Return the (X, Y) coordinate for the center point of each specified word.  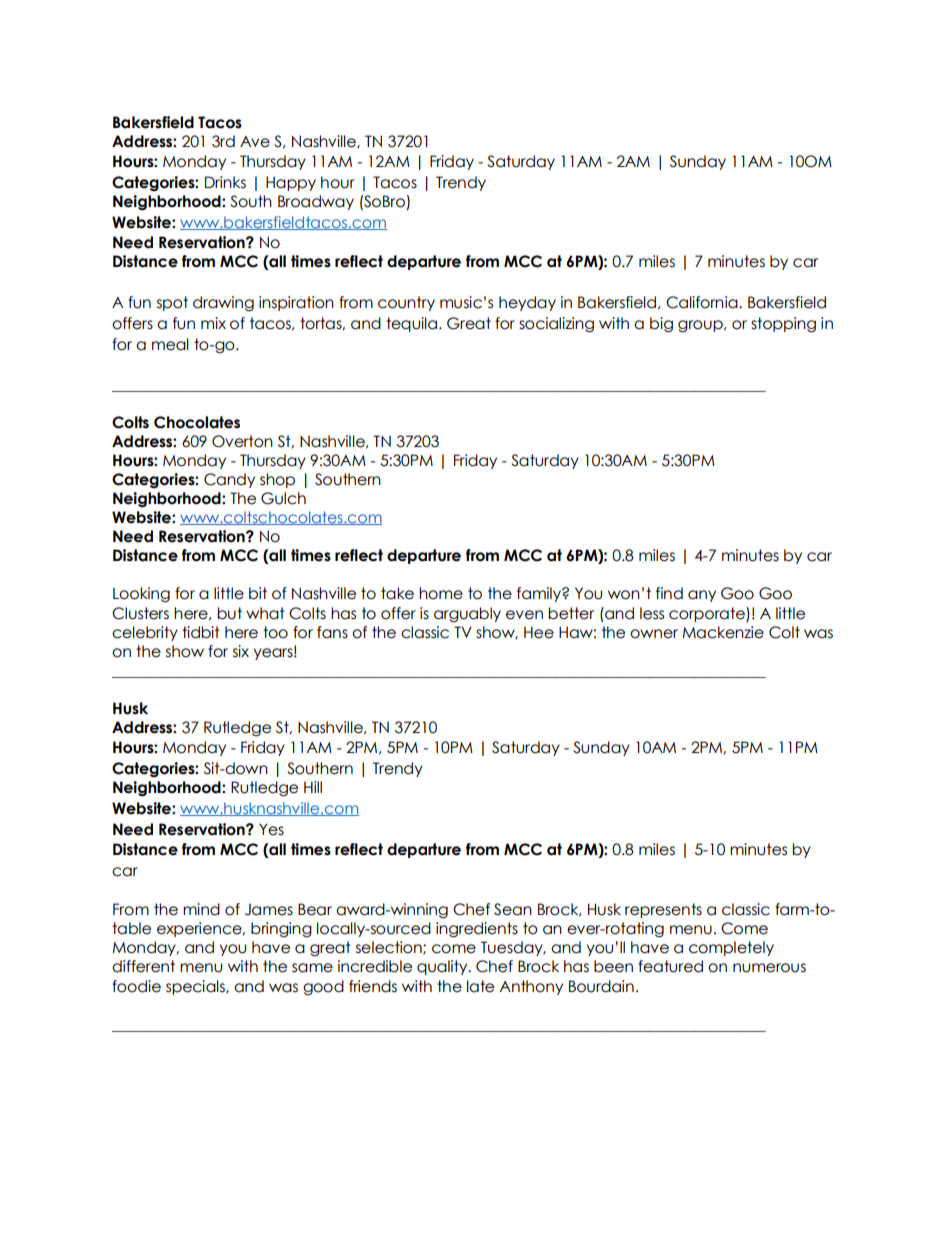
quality (443, 967)
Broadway (316, 202)
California (703, 302)
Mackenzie (723, 632)
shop (277, 480)
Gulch (283, 498)
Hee (539, 632)
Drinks (225, 182)
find (669, 593)
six (241, 651)
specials (196, 987)
